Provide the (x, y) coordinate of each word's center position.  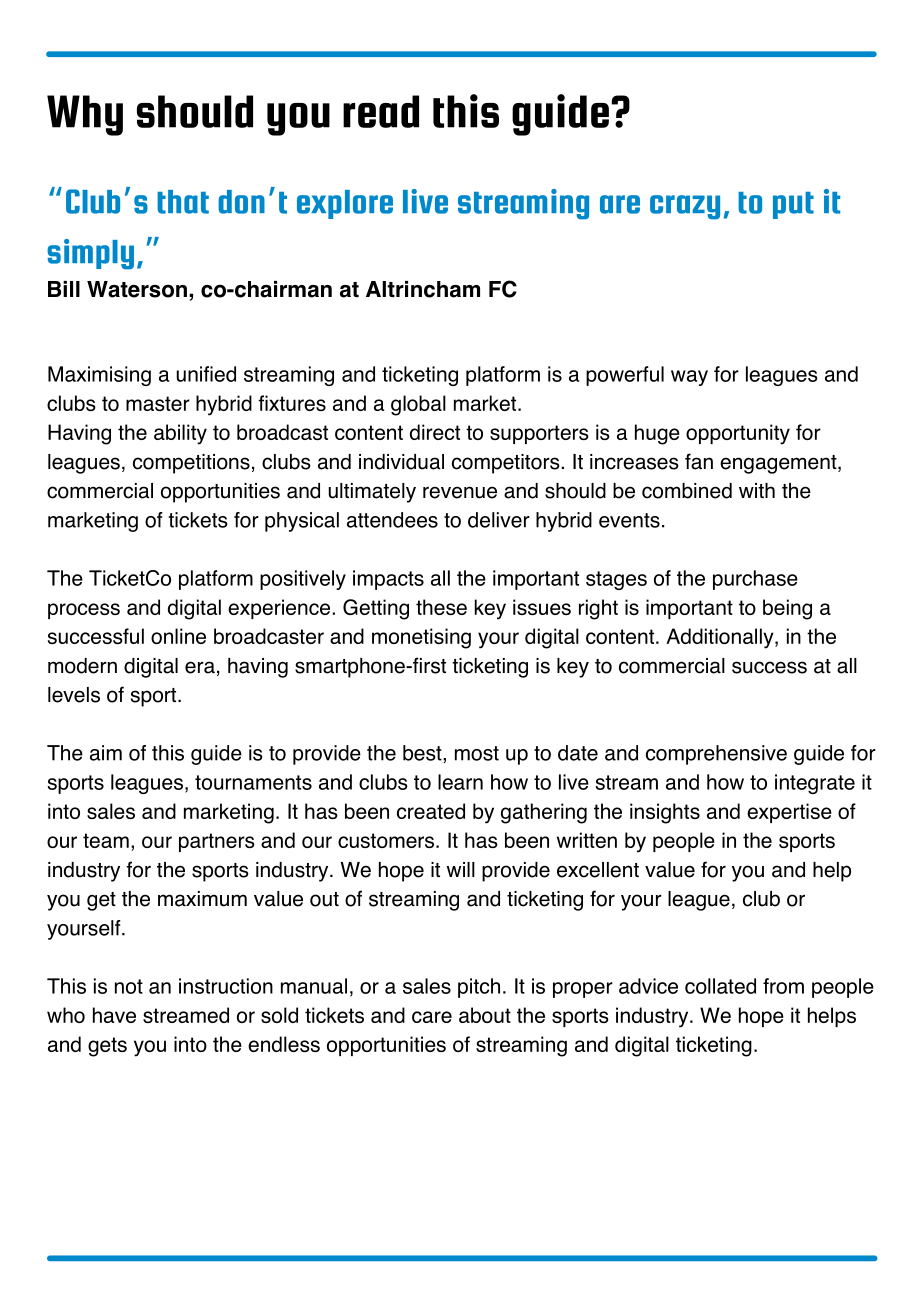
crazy (685, 207)
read (381, 111)
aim (106, 753)
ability (180, 434)
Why (85, 115)
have (114, 1015)
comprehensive (716, 755)
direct (435, 432)
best (423, 753)
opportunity (738, 434)
